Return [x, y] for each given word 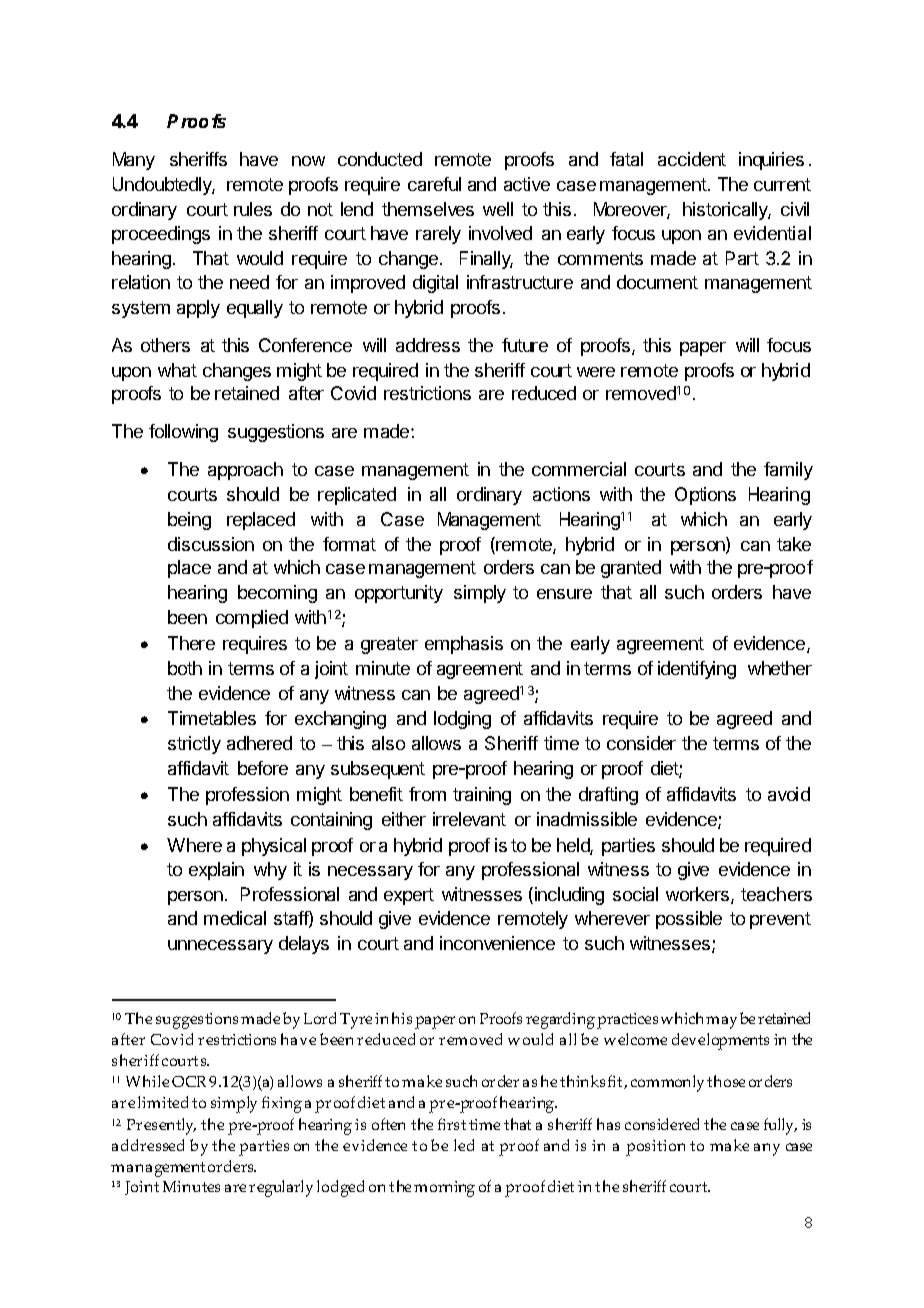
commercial [579, 469]
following [183, 433]
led [464, 1145]
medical [235, 918]
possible [689, 920]
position [655, 1148]
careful [434, 184]
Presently [161, 1126]
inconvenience [497, 943]
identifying [697, 670]
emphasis [464, 645]
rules [253, 209]
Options [705, 496]
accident [692, 159]
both [185, 668]
